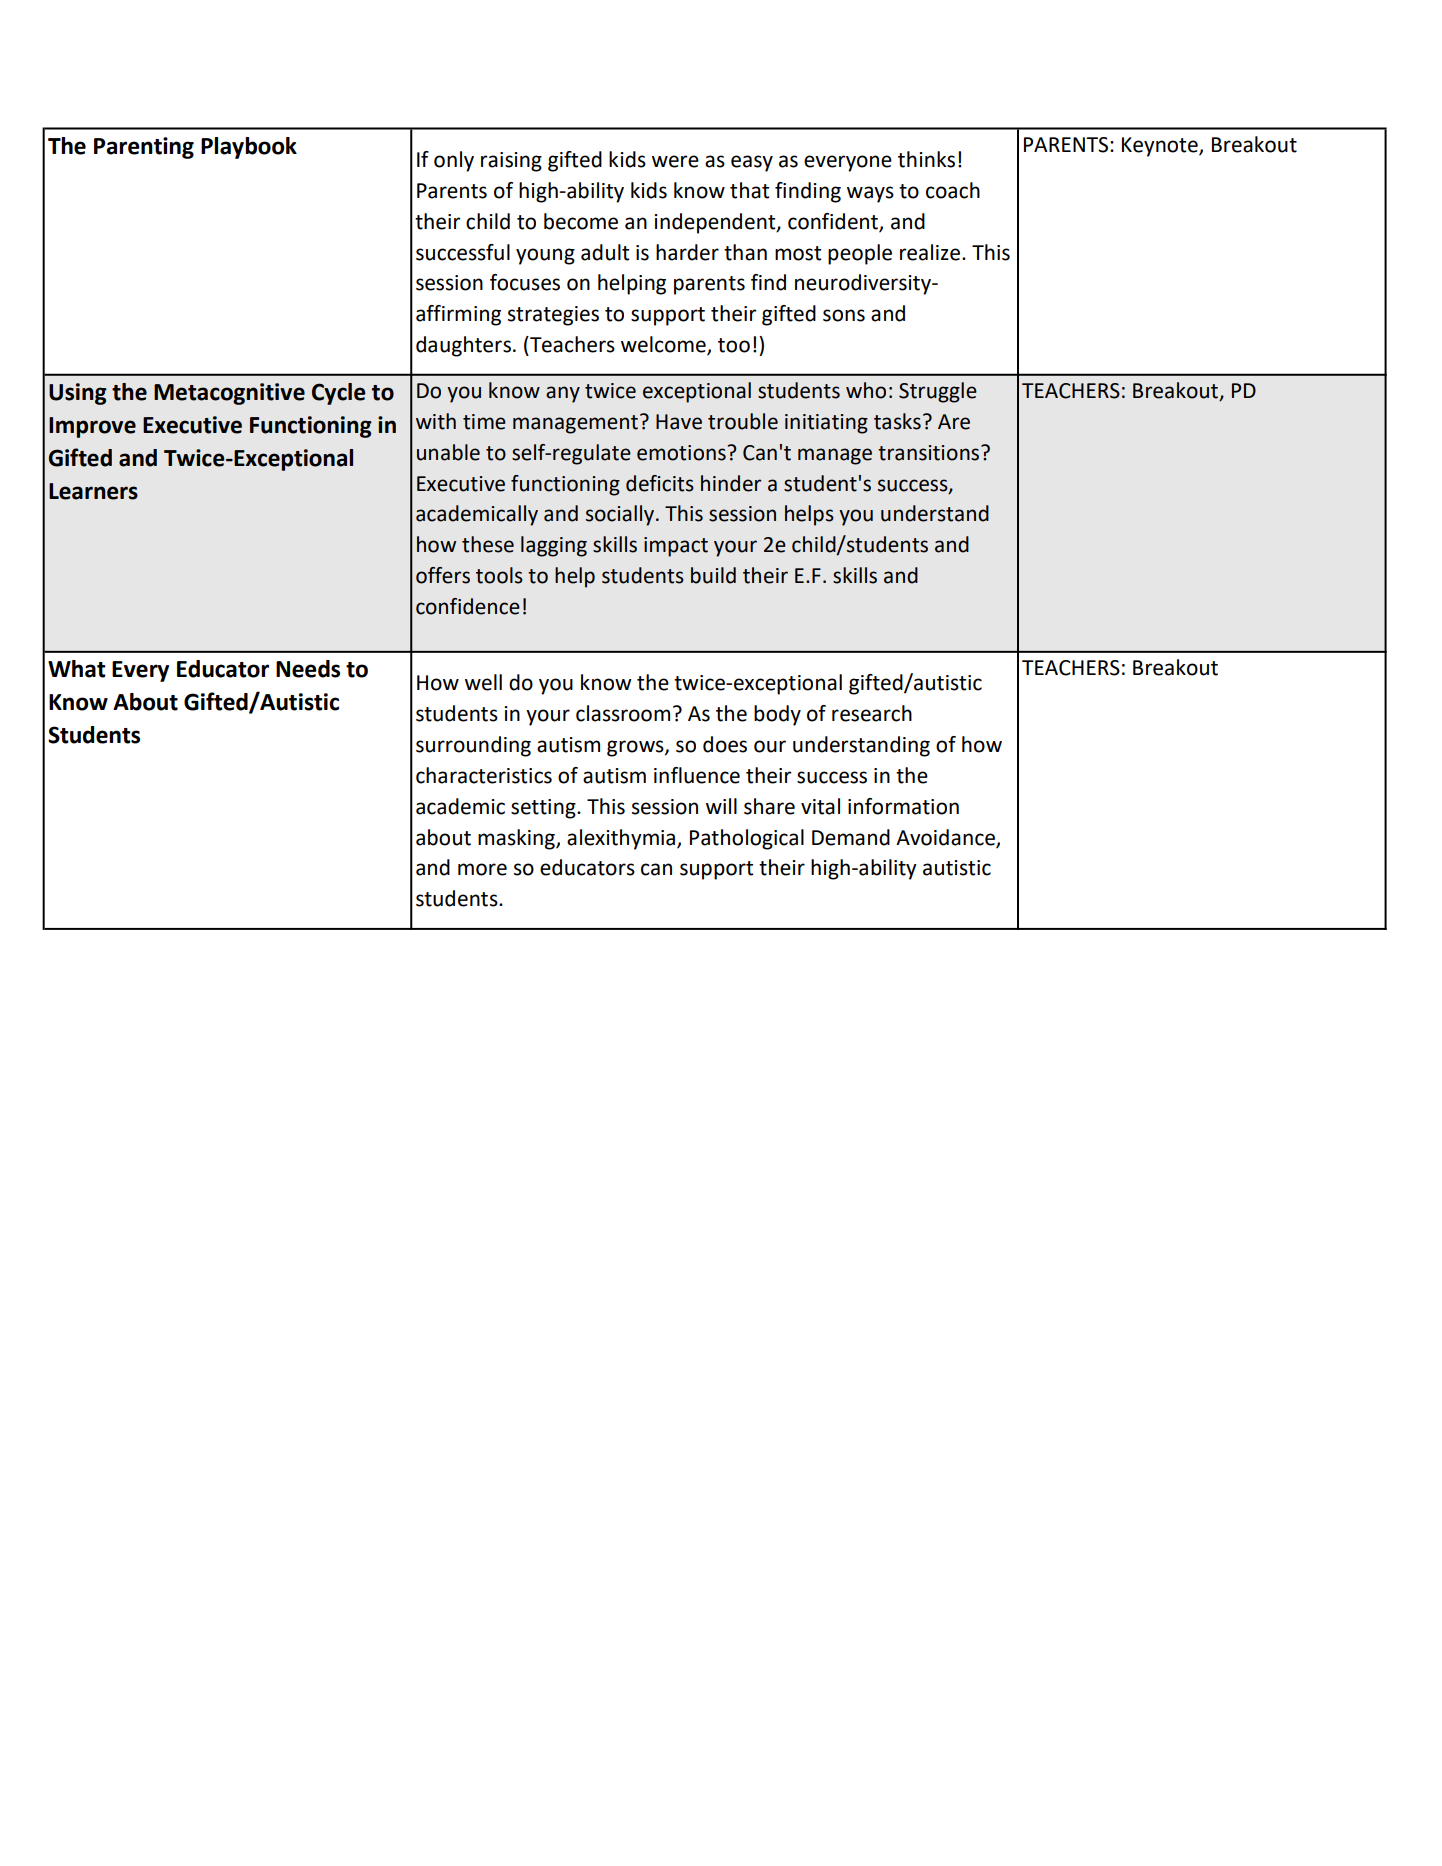 This document has height=1866, width=1442. Describe the element at coordinates (249, 148) in the document. I see `Playbook` at that location.
